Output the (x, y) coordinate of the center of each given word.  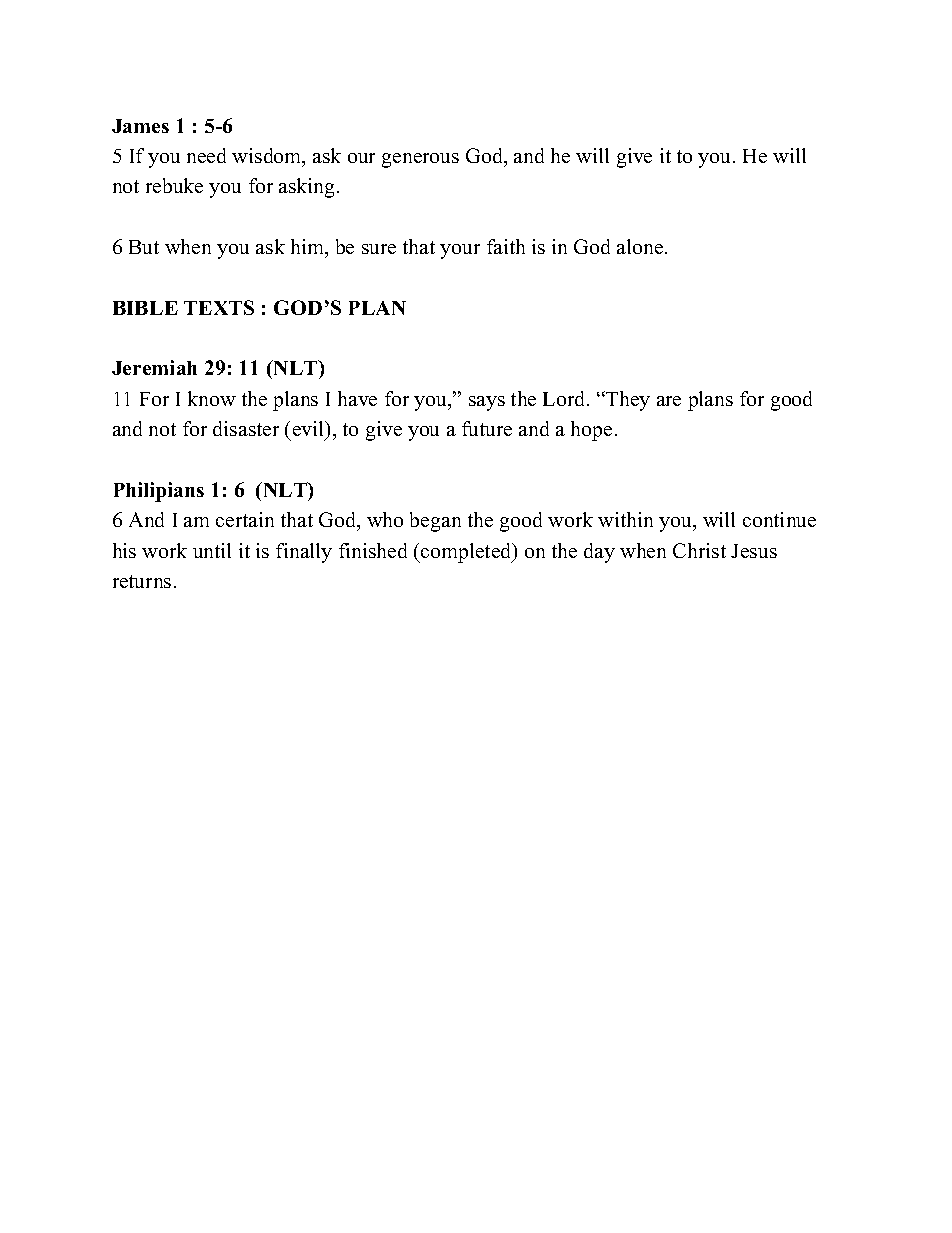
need (206, 155)
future (487, 428)
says (487, 403)
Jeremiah (154, 367)
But (144, 247)
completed (466, 553)
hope (591, 431)
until (212, 550)
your (460, 251)
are (669, 401)
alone (641, 246)
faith (506, 246)
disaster (246, 428)
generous (420, 160)
